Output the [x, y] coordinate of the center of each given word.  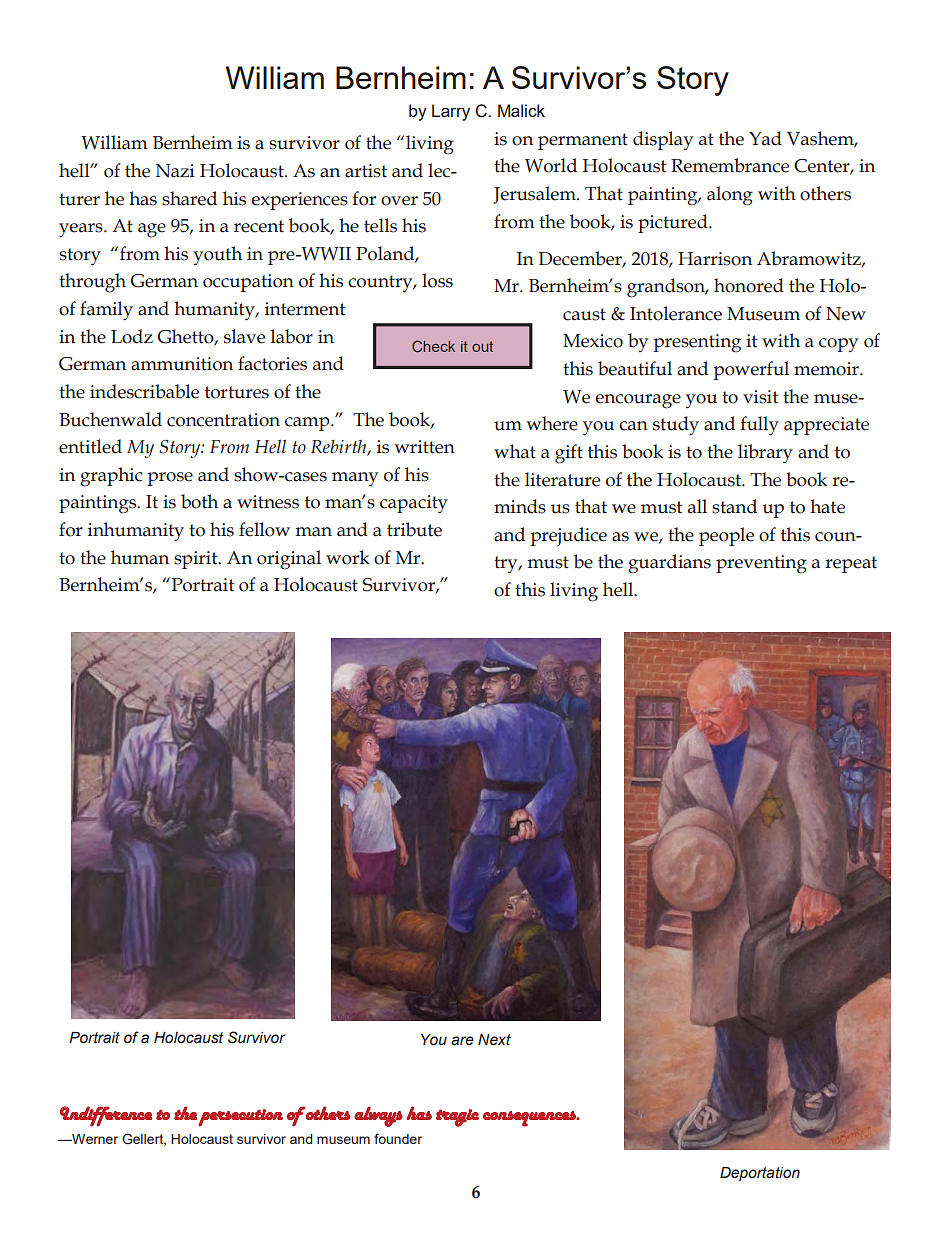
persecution [240, 1118]
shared [189, 198]
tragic [457, 1118]
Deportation [760, 1174]
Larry [451, 112]
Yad [765, 138]
